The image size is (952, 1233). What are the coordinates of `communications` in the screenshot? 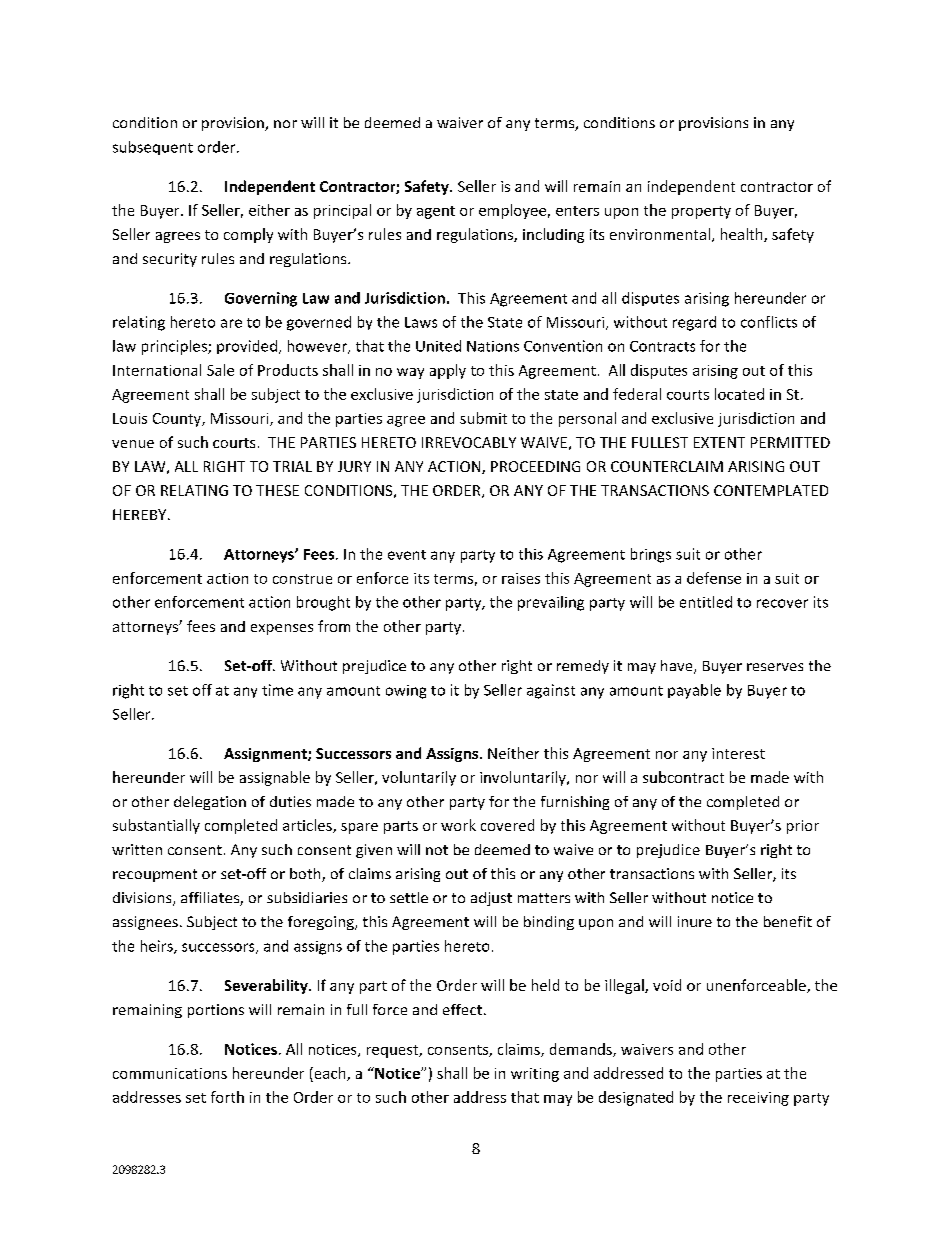 It's located at (170, 1073).
